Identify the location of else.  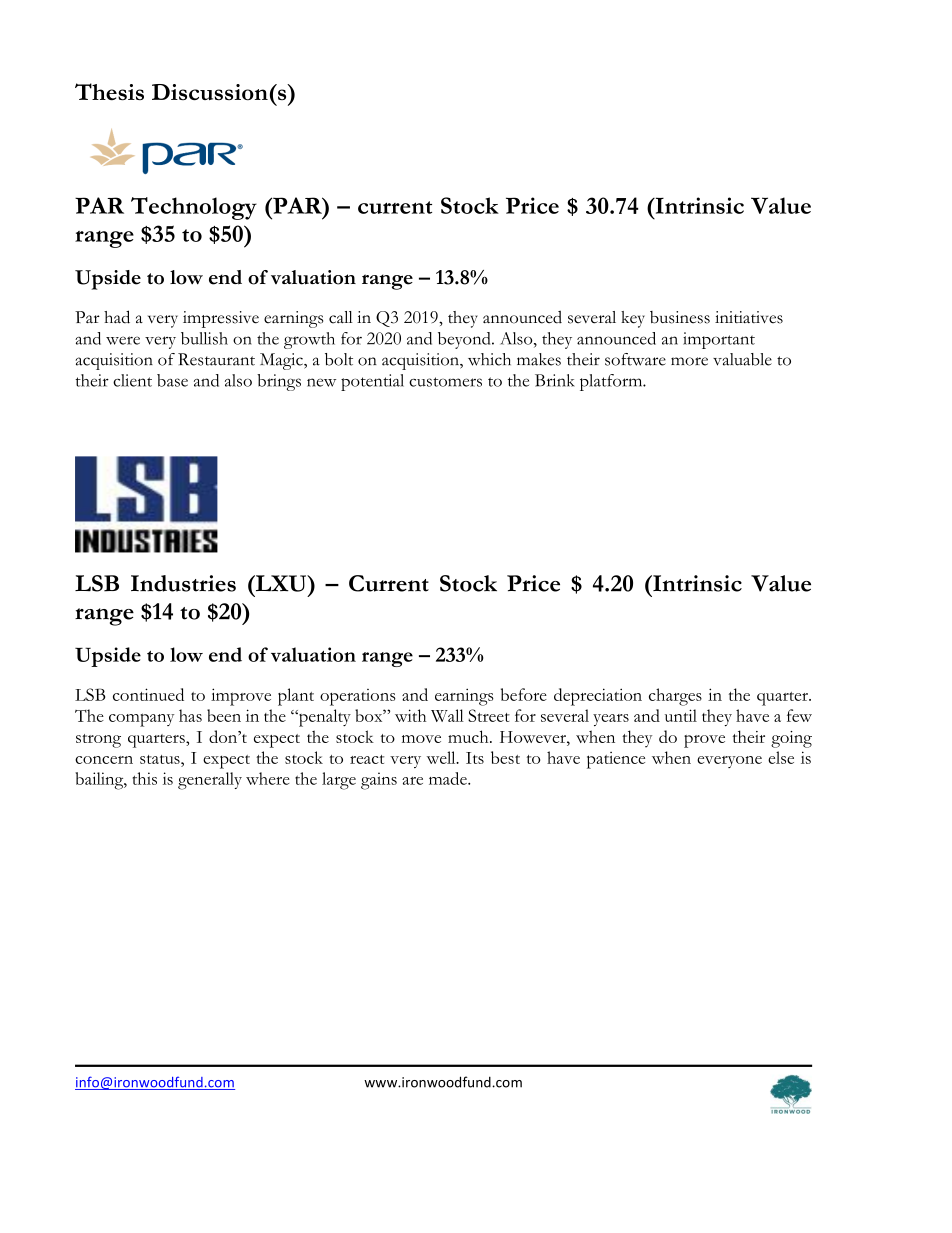
(781, 757).
